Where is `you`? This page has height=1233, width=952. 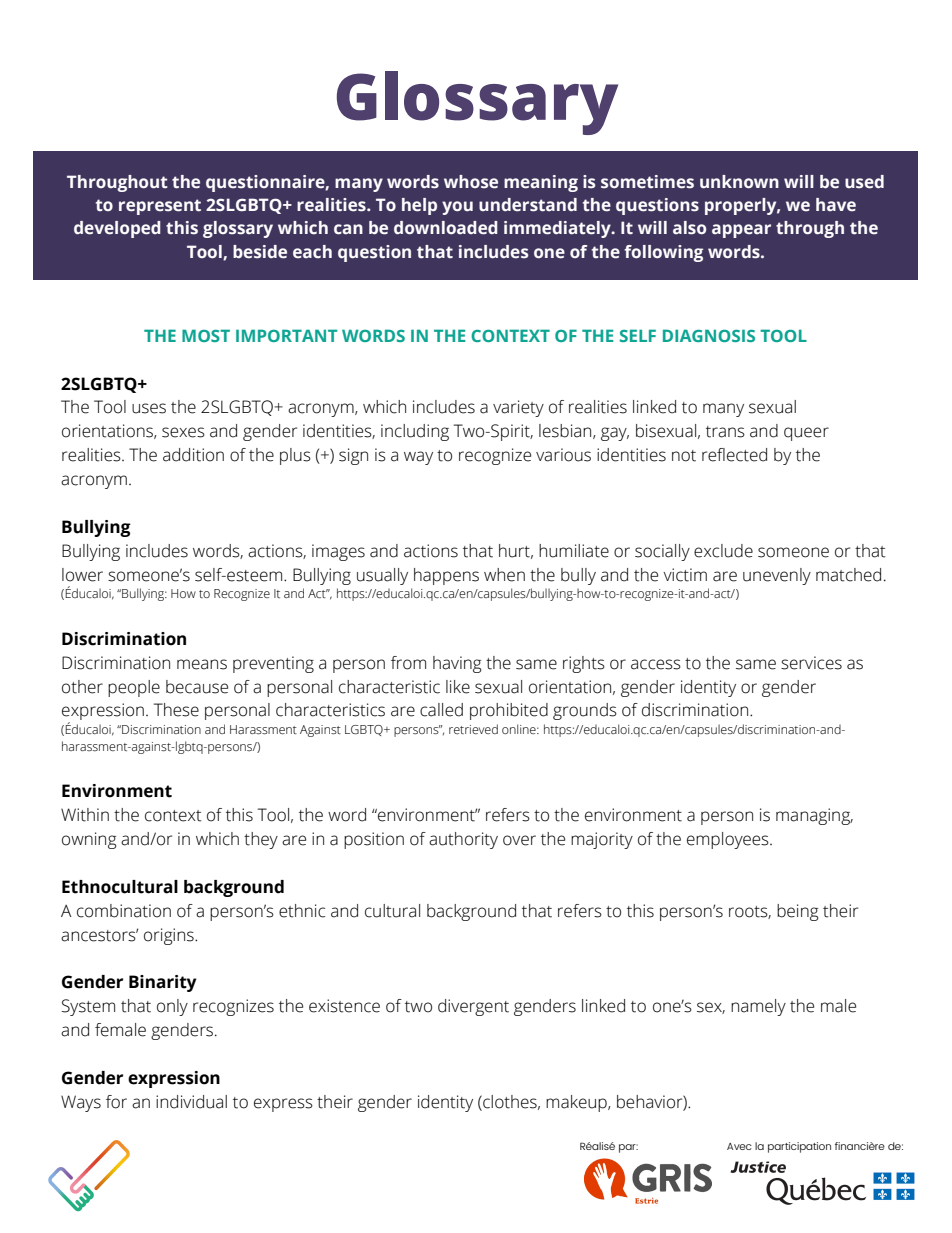
you is located at coordinates (457, 208).
